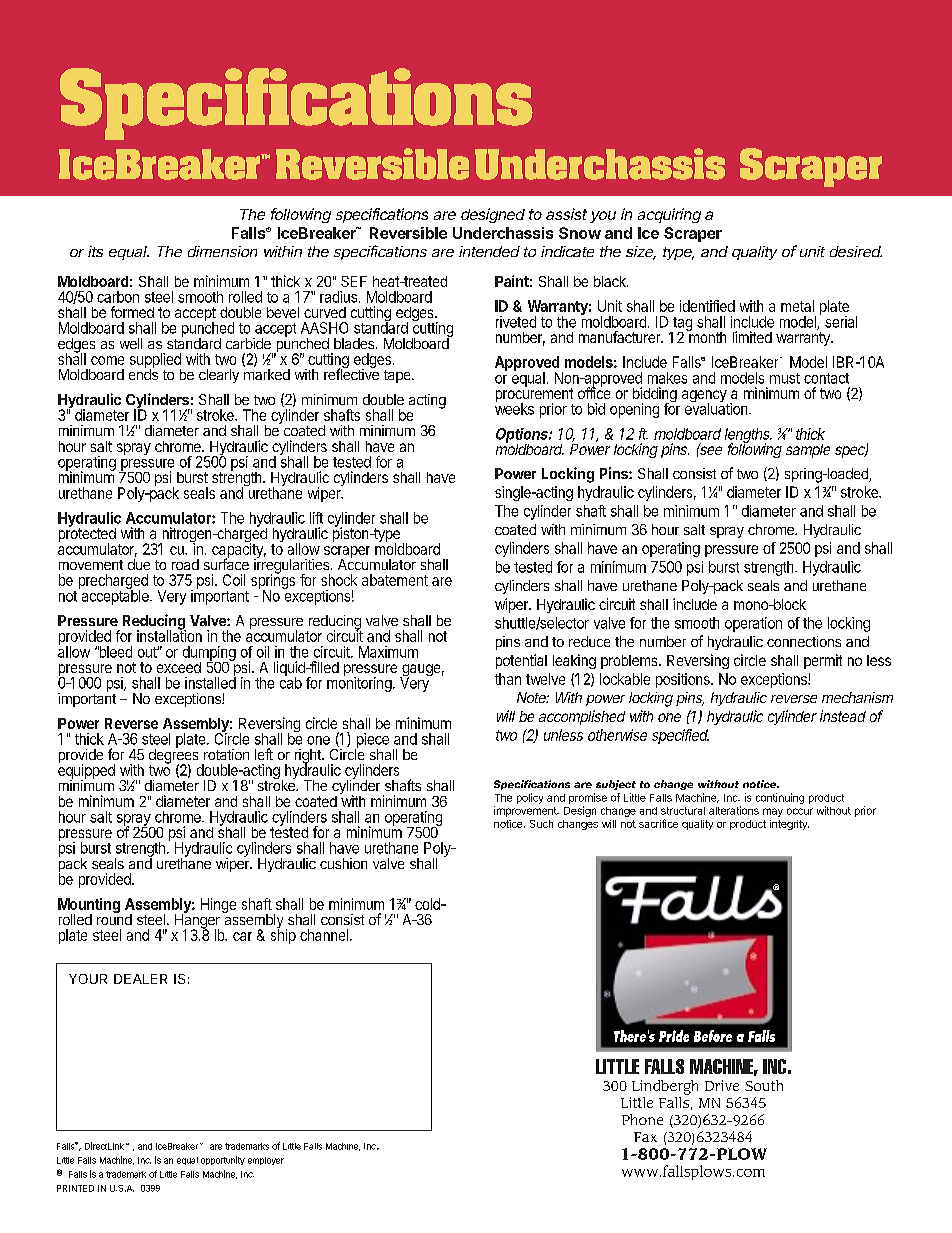  What do you see at coordinates (266, 1161) in the screenshot?
I see `employer` at bounding box center [266, 1161].
